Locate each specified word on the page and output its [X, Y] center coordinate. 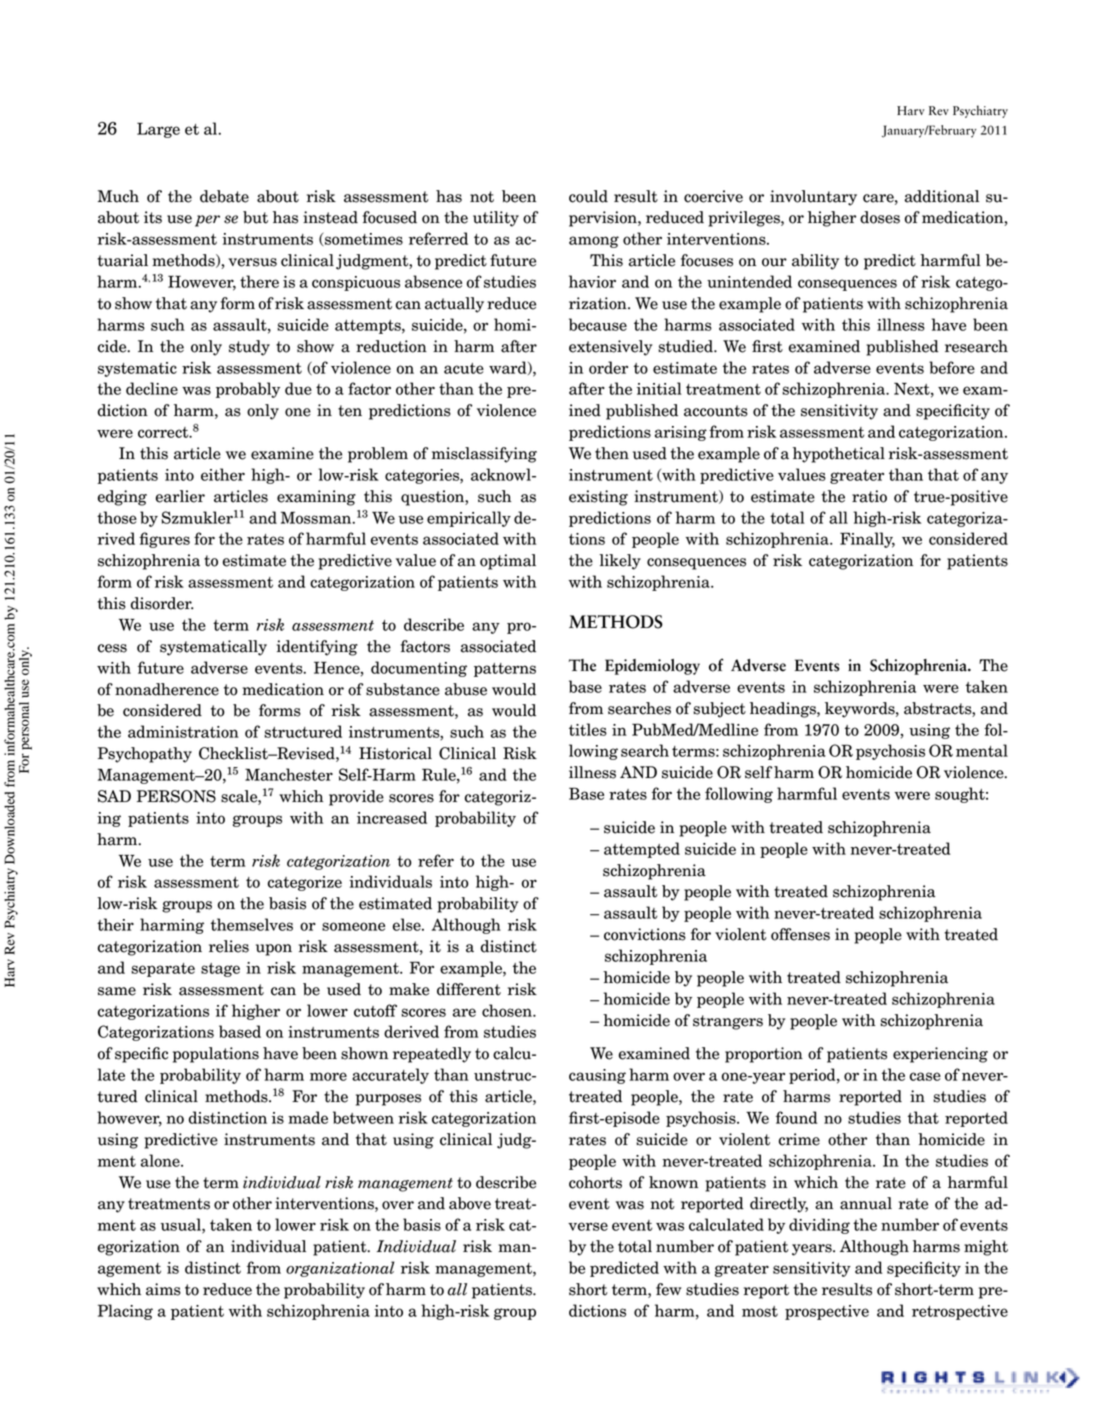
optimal [508, 562]
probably [248, 390]
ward [509, 368]
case [925, 1076]
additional [942, 196]
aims [163, 1289]
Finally [867, 540]
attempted [642, 850]
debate [224, 196]
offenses [800, 934]
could [588, 196]
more [328, 1076]
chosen [508, 1010]
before [952, 367]
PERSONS [176, 796]
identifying [317, 648]
